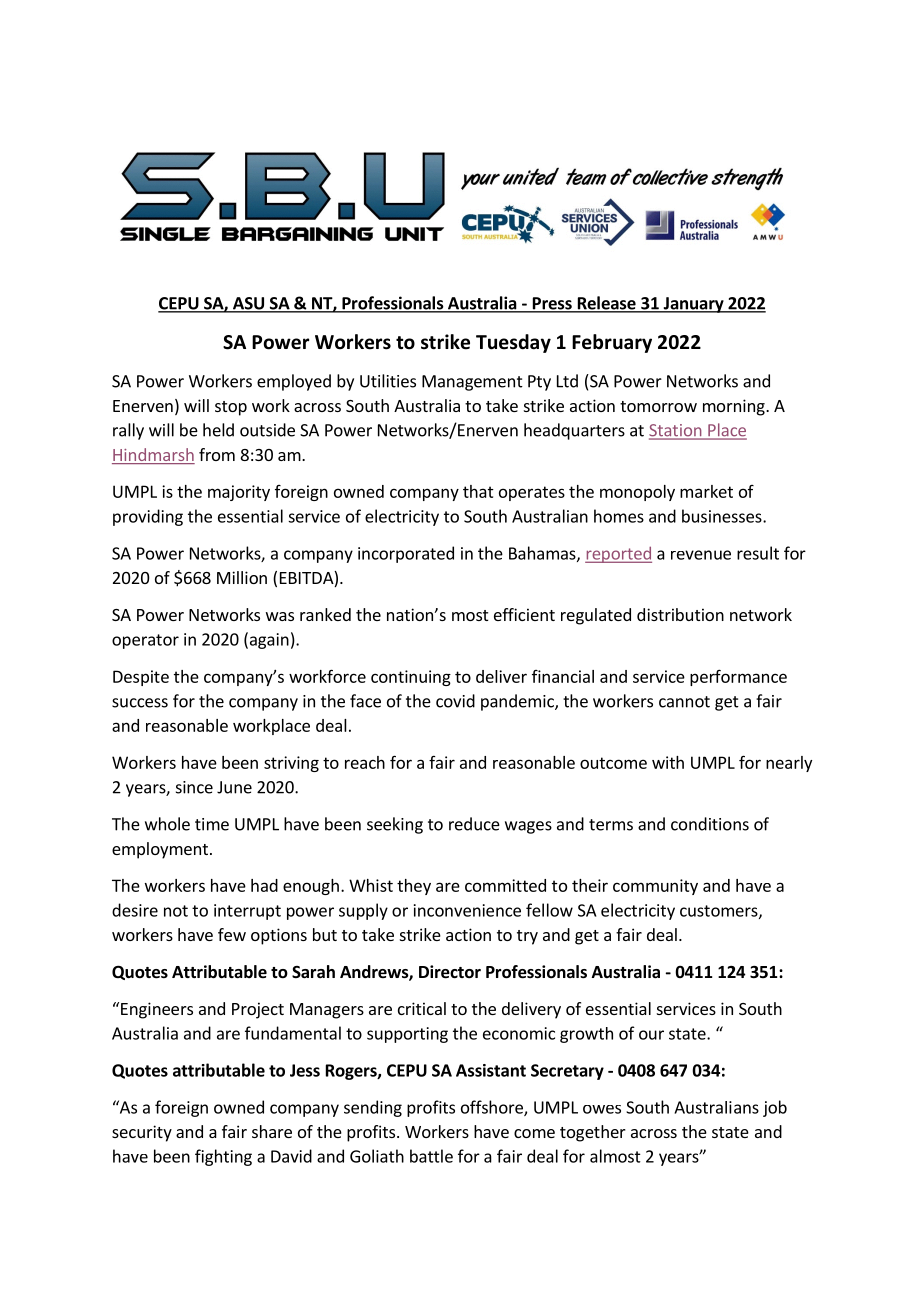  What do you see at coordinates (223, 1157) in the screenshot?
I see `fighting` at bounding box center [223, 1157].
